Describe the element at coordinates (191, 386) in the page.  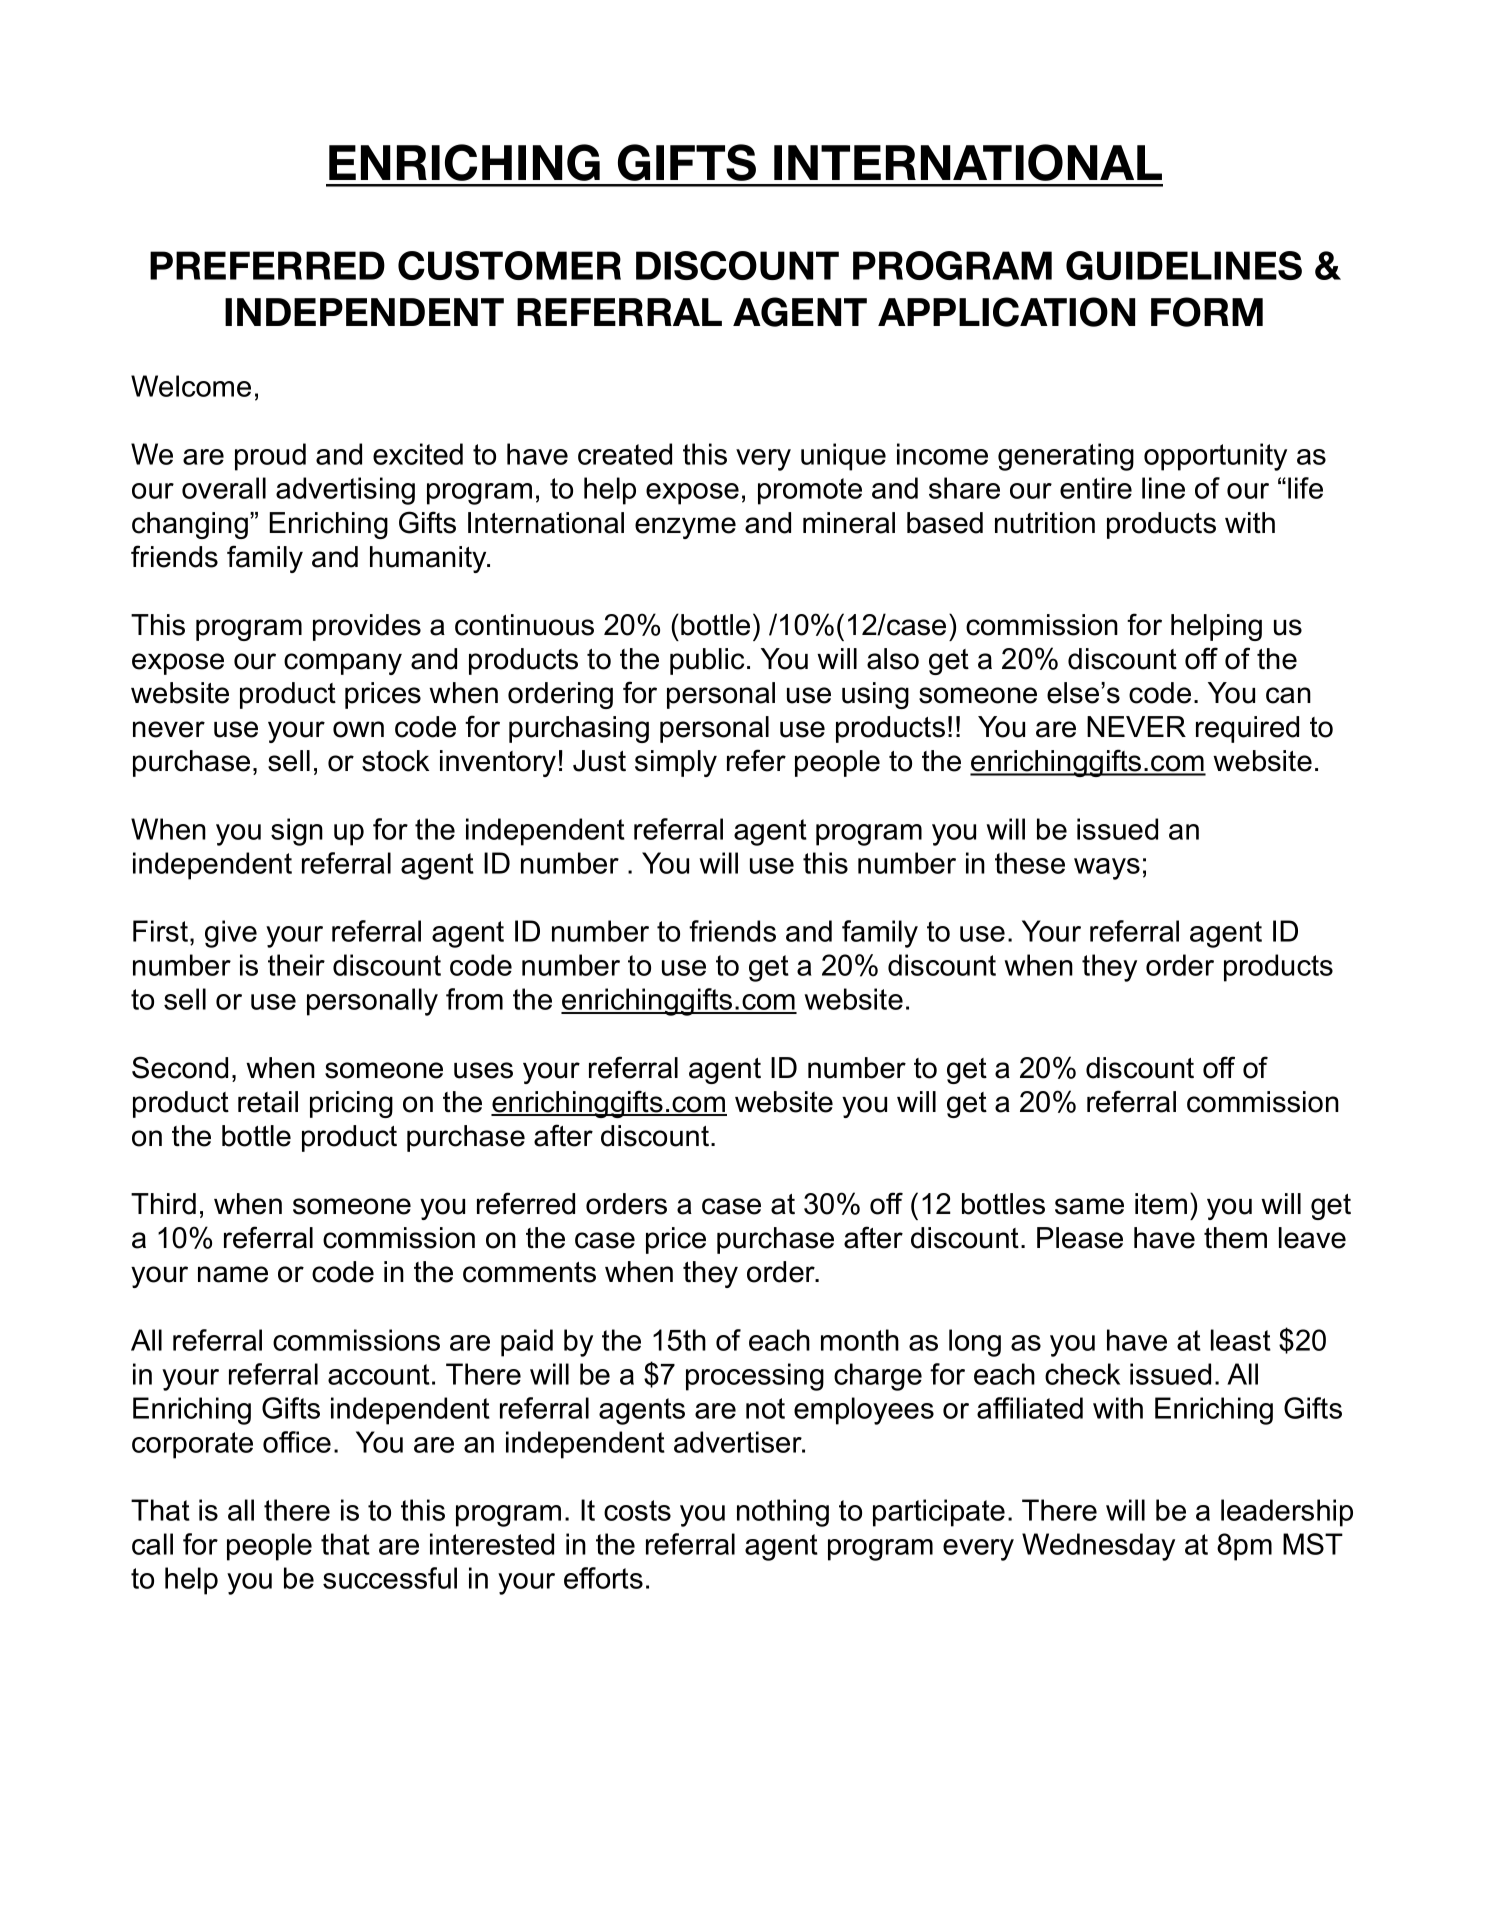
I see `Welcome` at that location.
